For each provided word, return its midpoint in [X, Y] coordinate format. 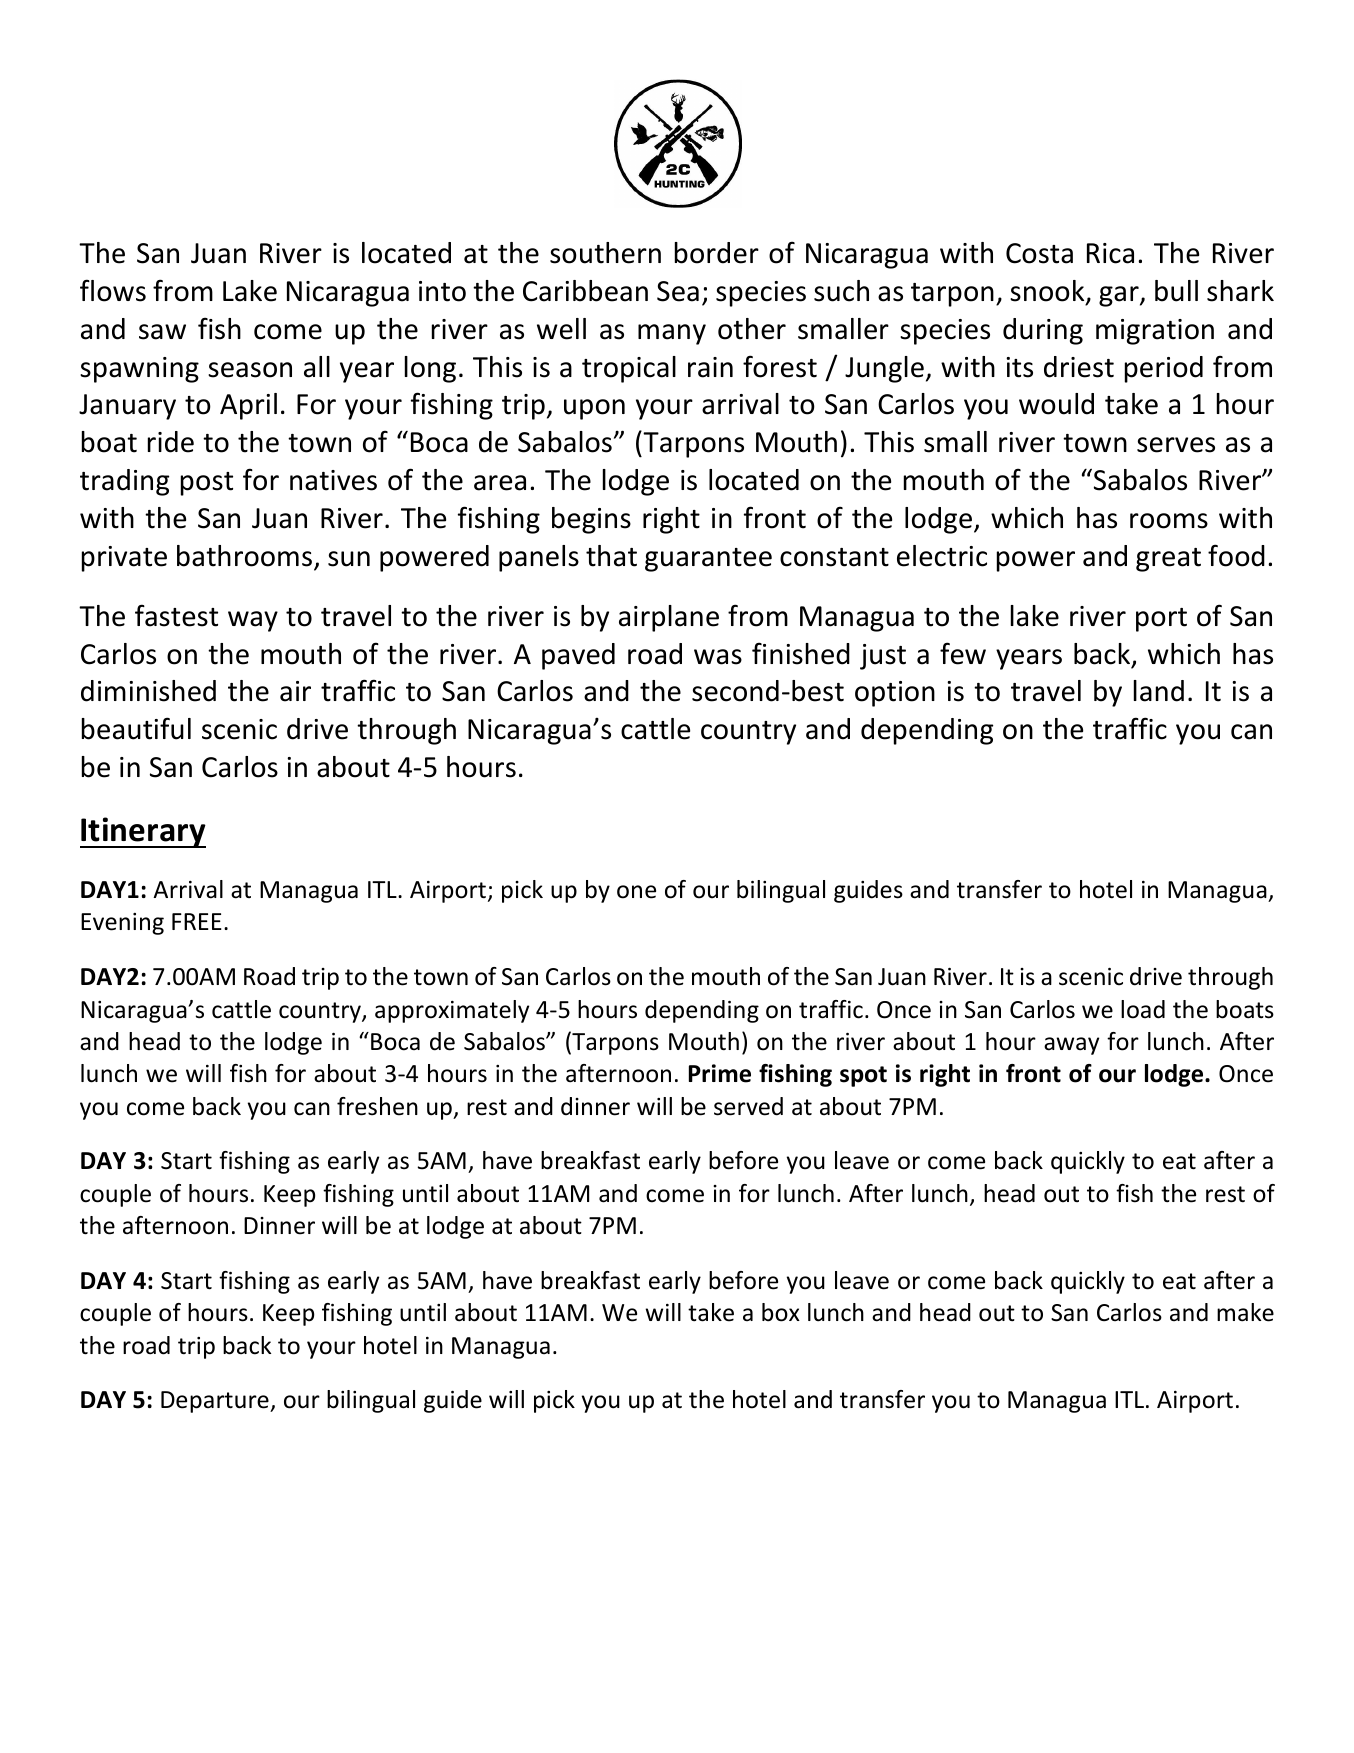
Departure [216, 1402]
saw [162, 332]
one [636, 892]
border [717, 253]
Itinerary [143, 832]
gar [1120, 296]
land [1159, 691]
